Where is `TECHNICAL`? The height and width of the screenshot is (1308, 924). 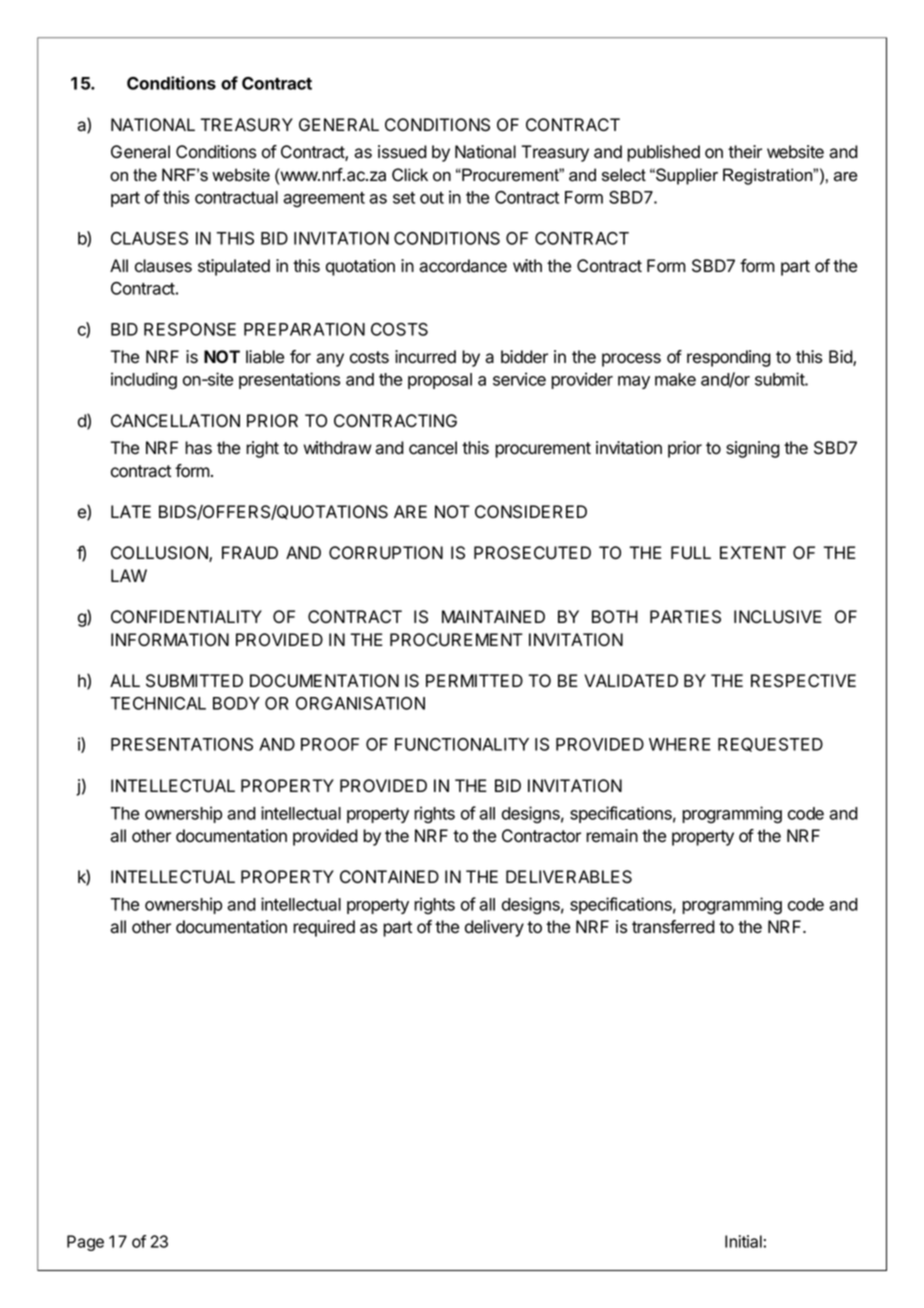
TECHNICAL is located at coordinates (158, 703).
